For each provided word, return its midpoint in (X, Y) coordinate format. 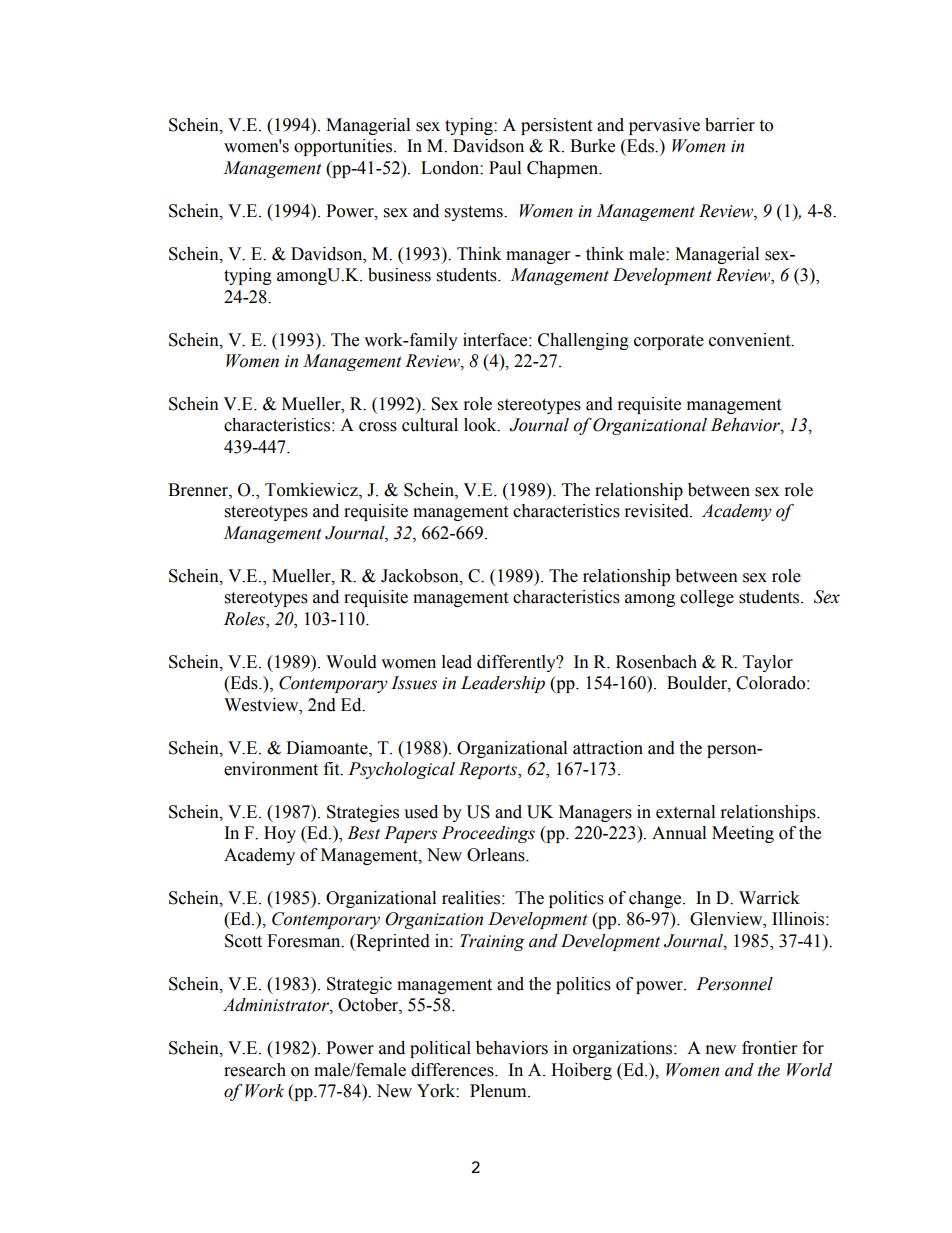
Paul (505, 168)
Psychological (401, 770)
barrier (730, 125)
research (255, 1070)
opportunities (344, 147)
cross (378, 427)
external (685, 812)
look (481, 425)
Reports (489, 770)
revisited (658, 511)
